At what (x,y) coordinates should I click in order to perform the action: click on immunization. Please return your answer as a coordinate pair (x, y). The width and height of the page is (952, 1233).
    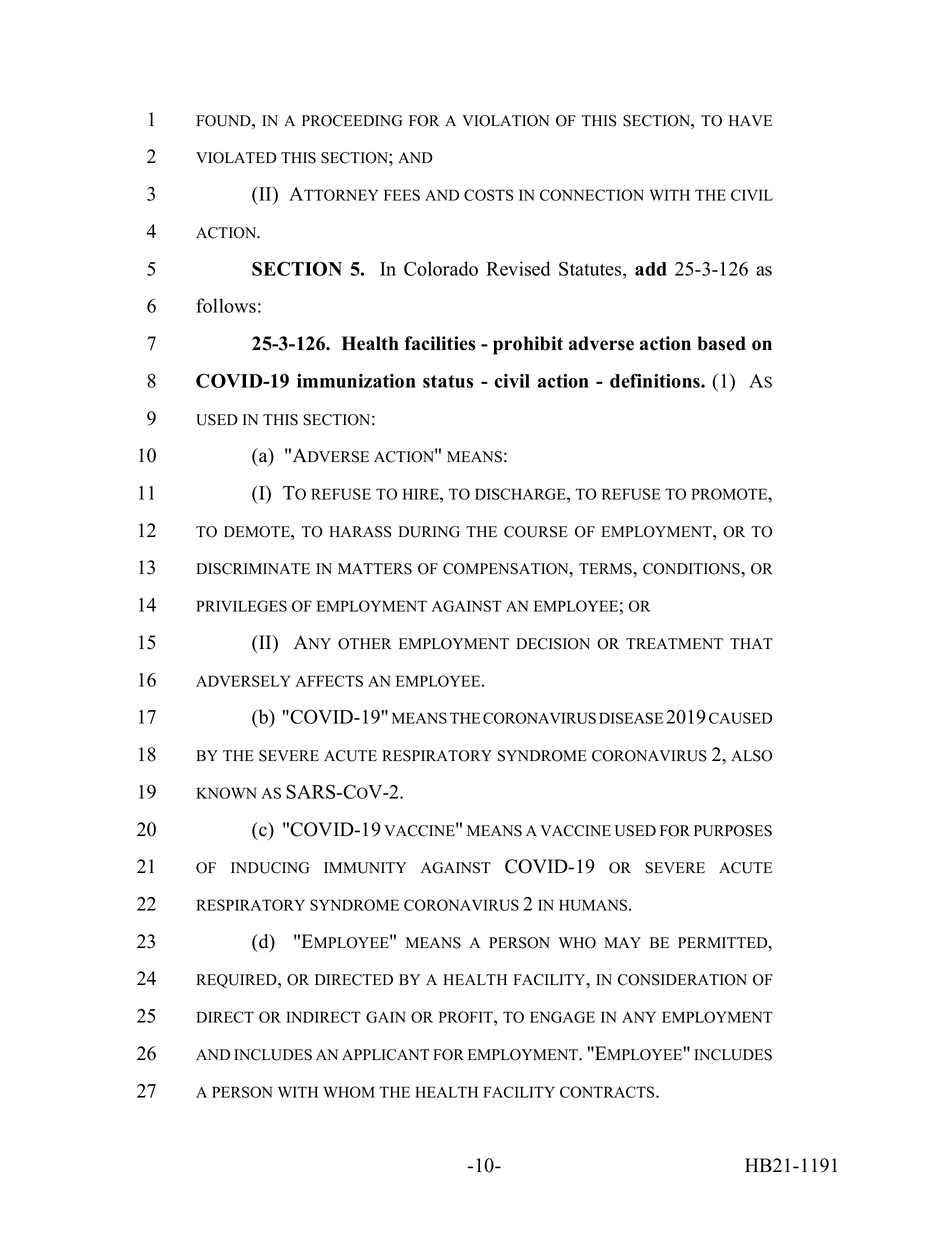
    Looking at the image, I should click on (356, 381).
